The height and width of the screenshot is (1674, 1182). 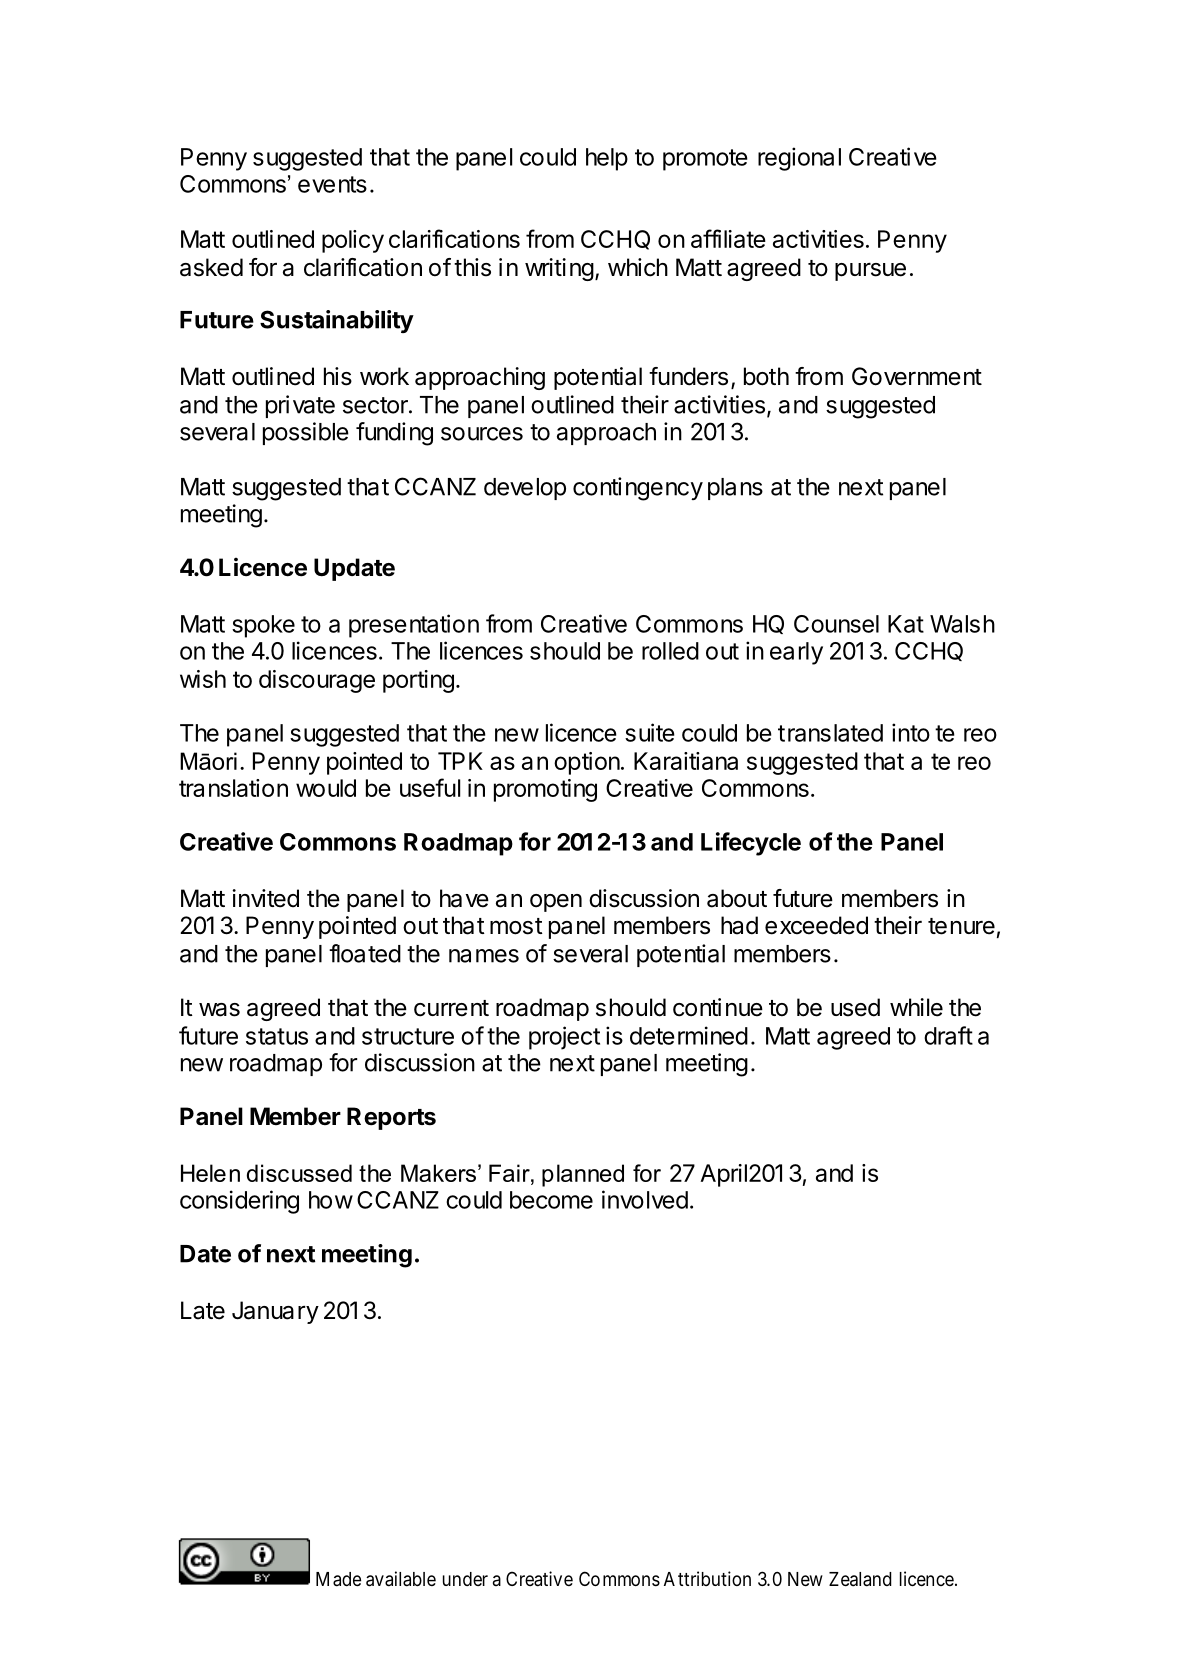 I want to click on Kat, so click(x=906, y=624).
